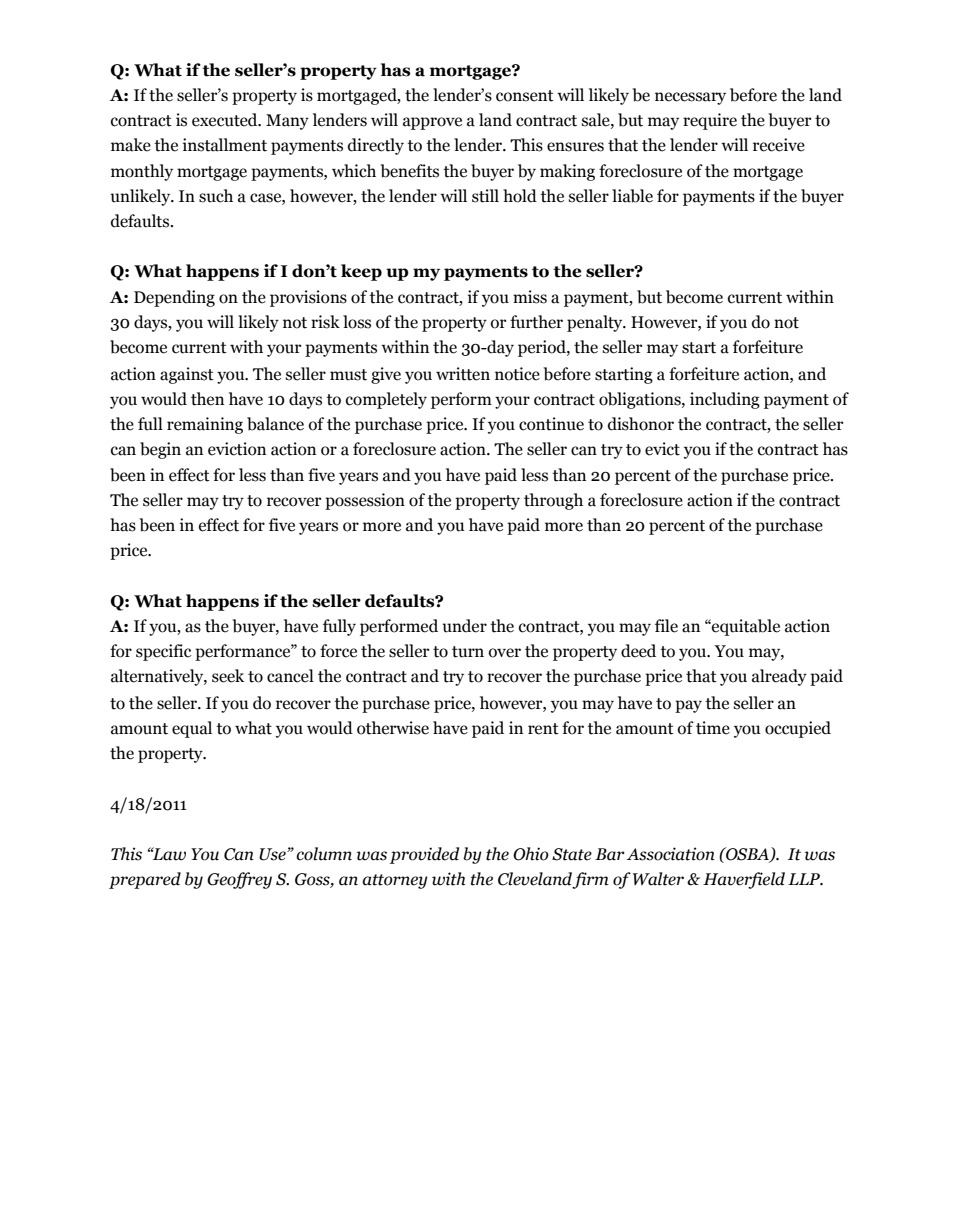 The image size is (980, 1211). Describe the element at coordinates (666, 626) in the screenshot. I see `file` at that location.
